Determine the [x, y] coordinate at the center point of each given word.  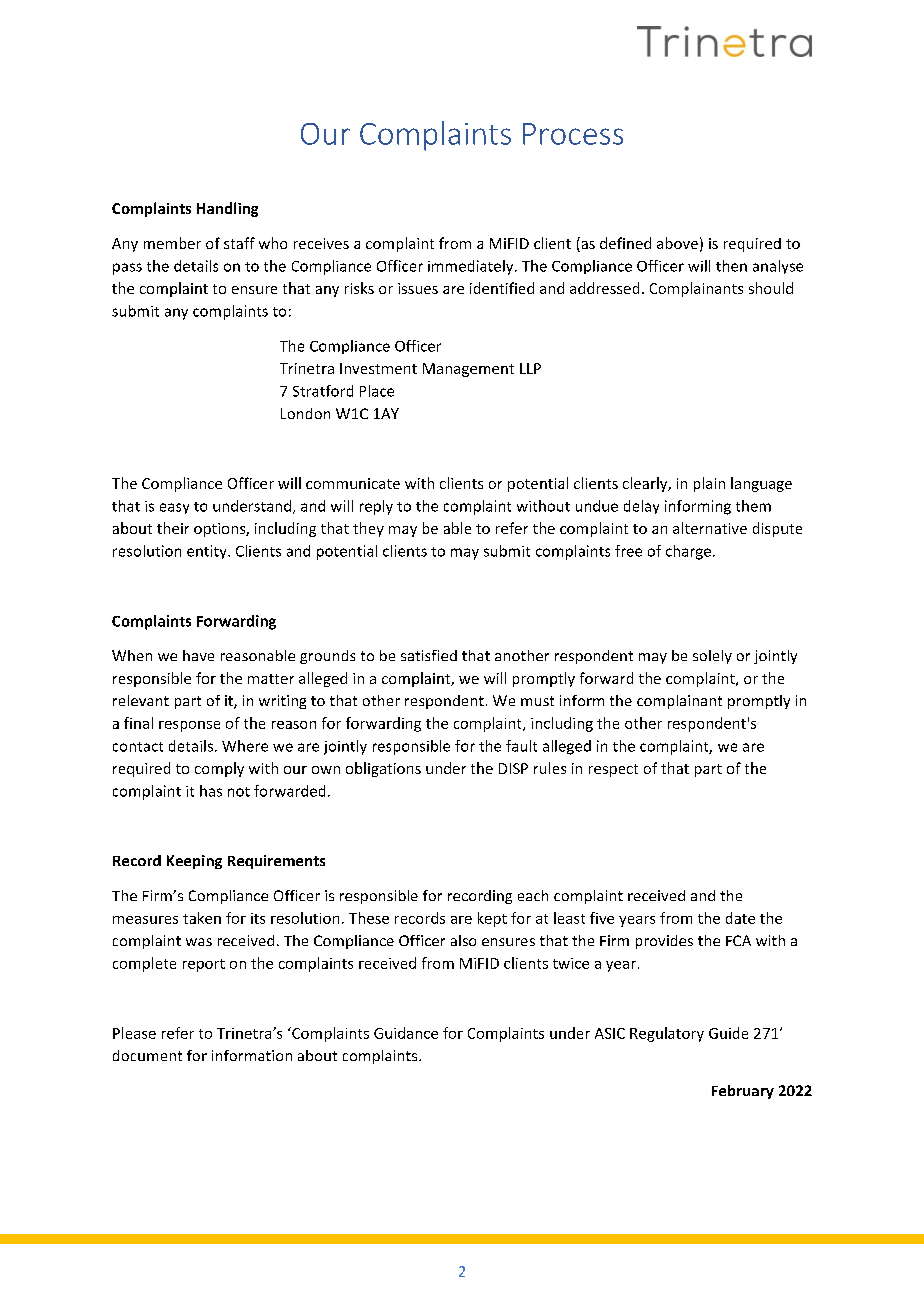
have [198, 655]
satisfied [429, 655]
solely [712, 657]
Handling [227, 209]
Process [573, 134]
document [147, 1055]
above [677, 243]
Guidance [406, 1033]
